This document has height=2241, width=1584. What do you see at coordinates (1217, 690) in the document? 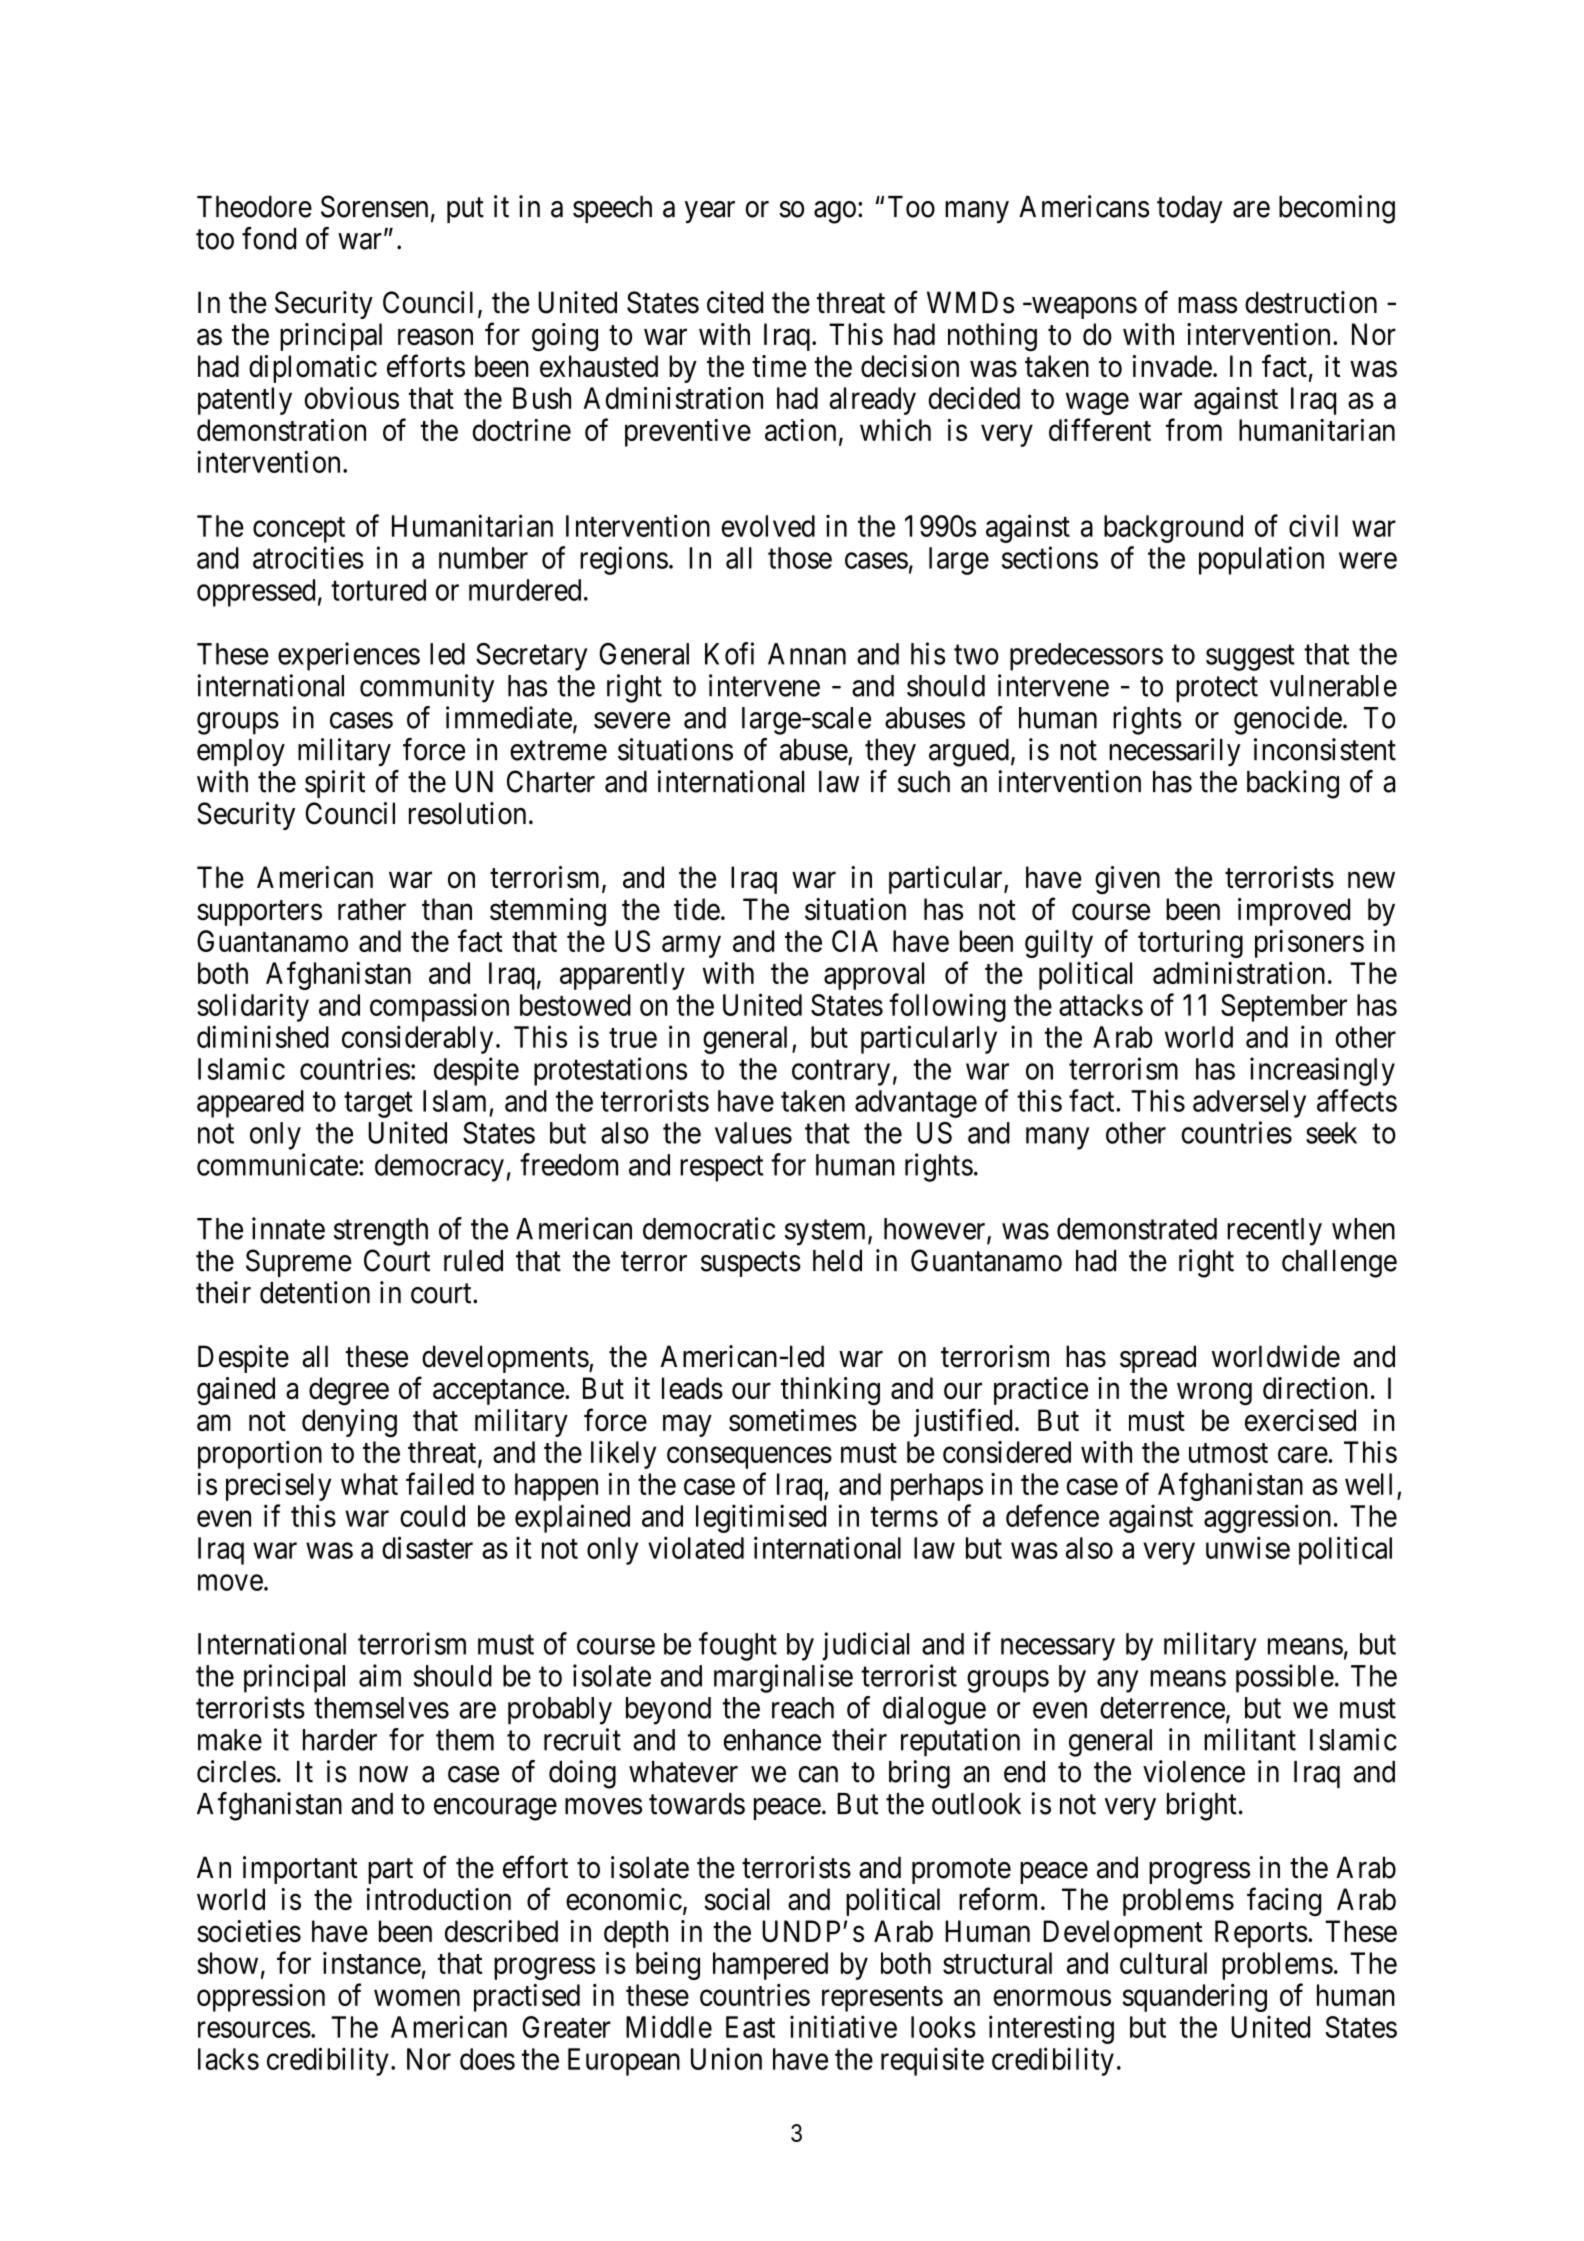
I see `protect` at bounding box center [1217, 690].
